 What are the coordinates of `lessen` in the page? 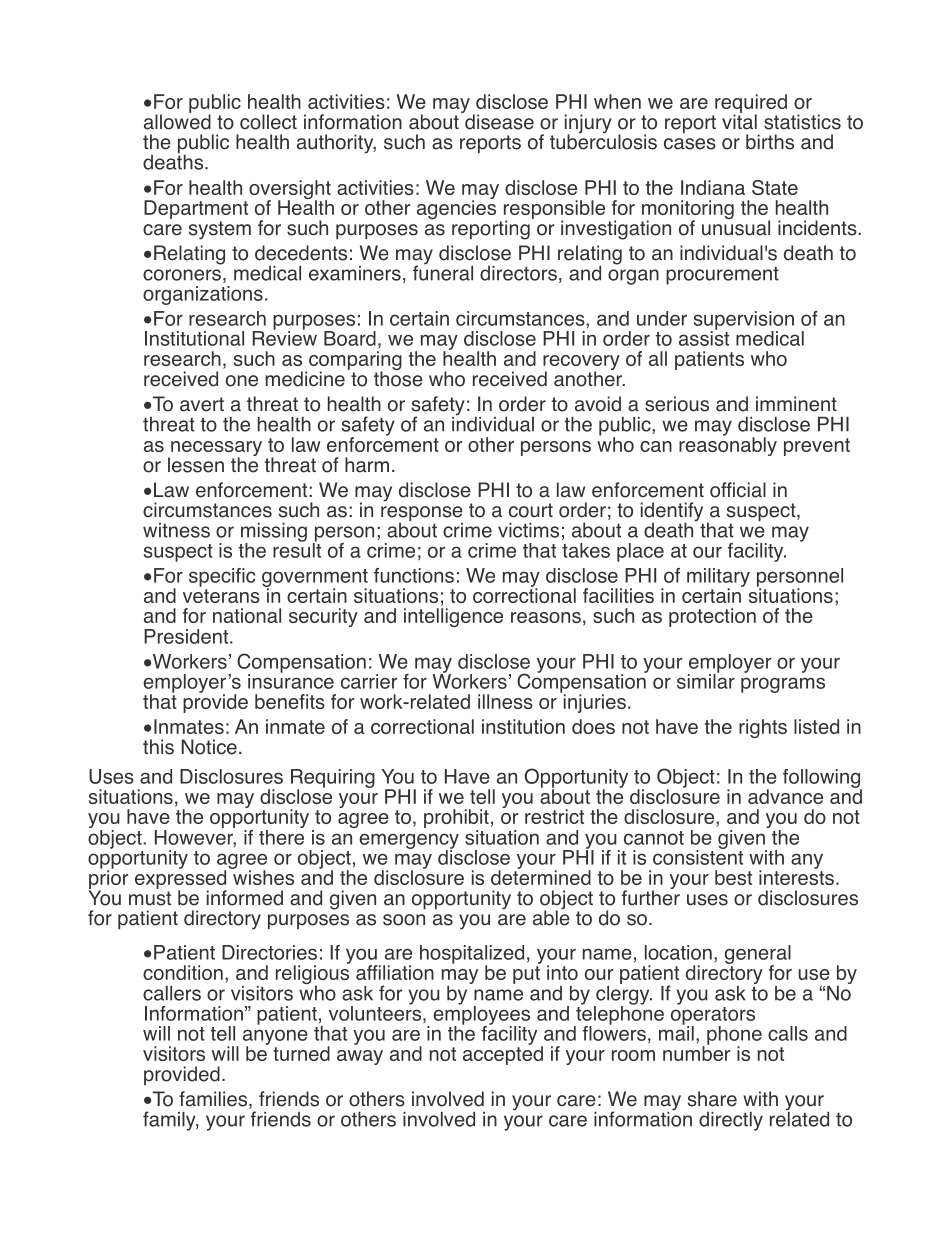 It's located at (196, 465).
